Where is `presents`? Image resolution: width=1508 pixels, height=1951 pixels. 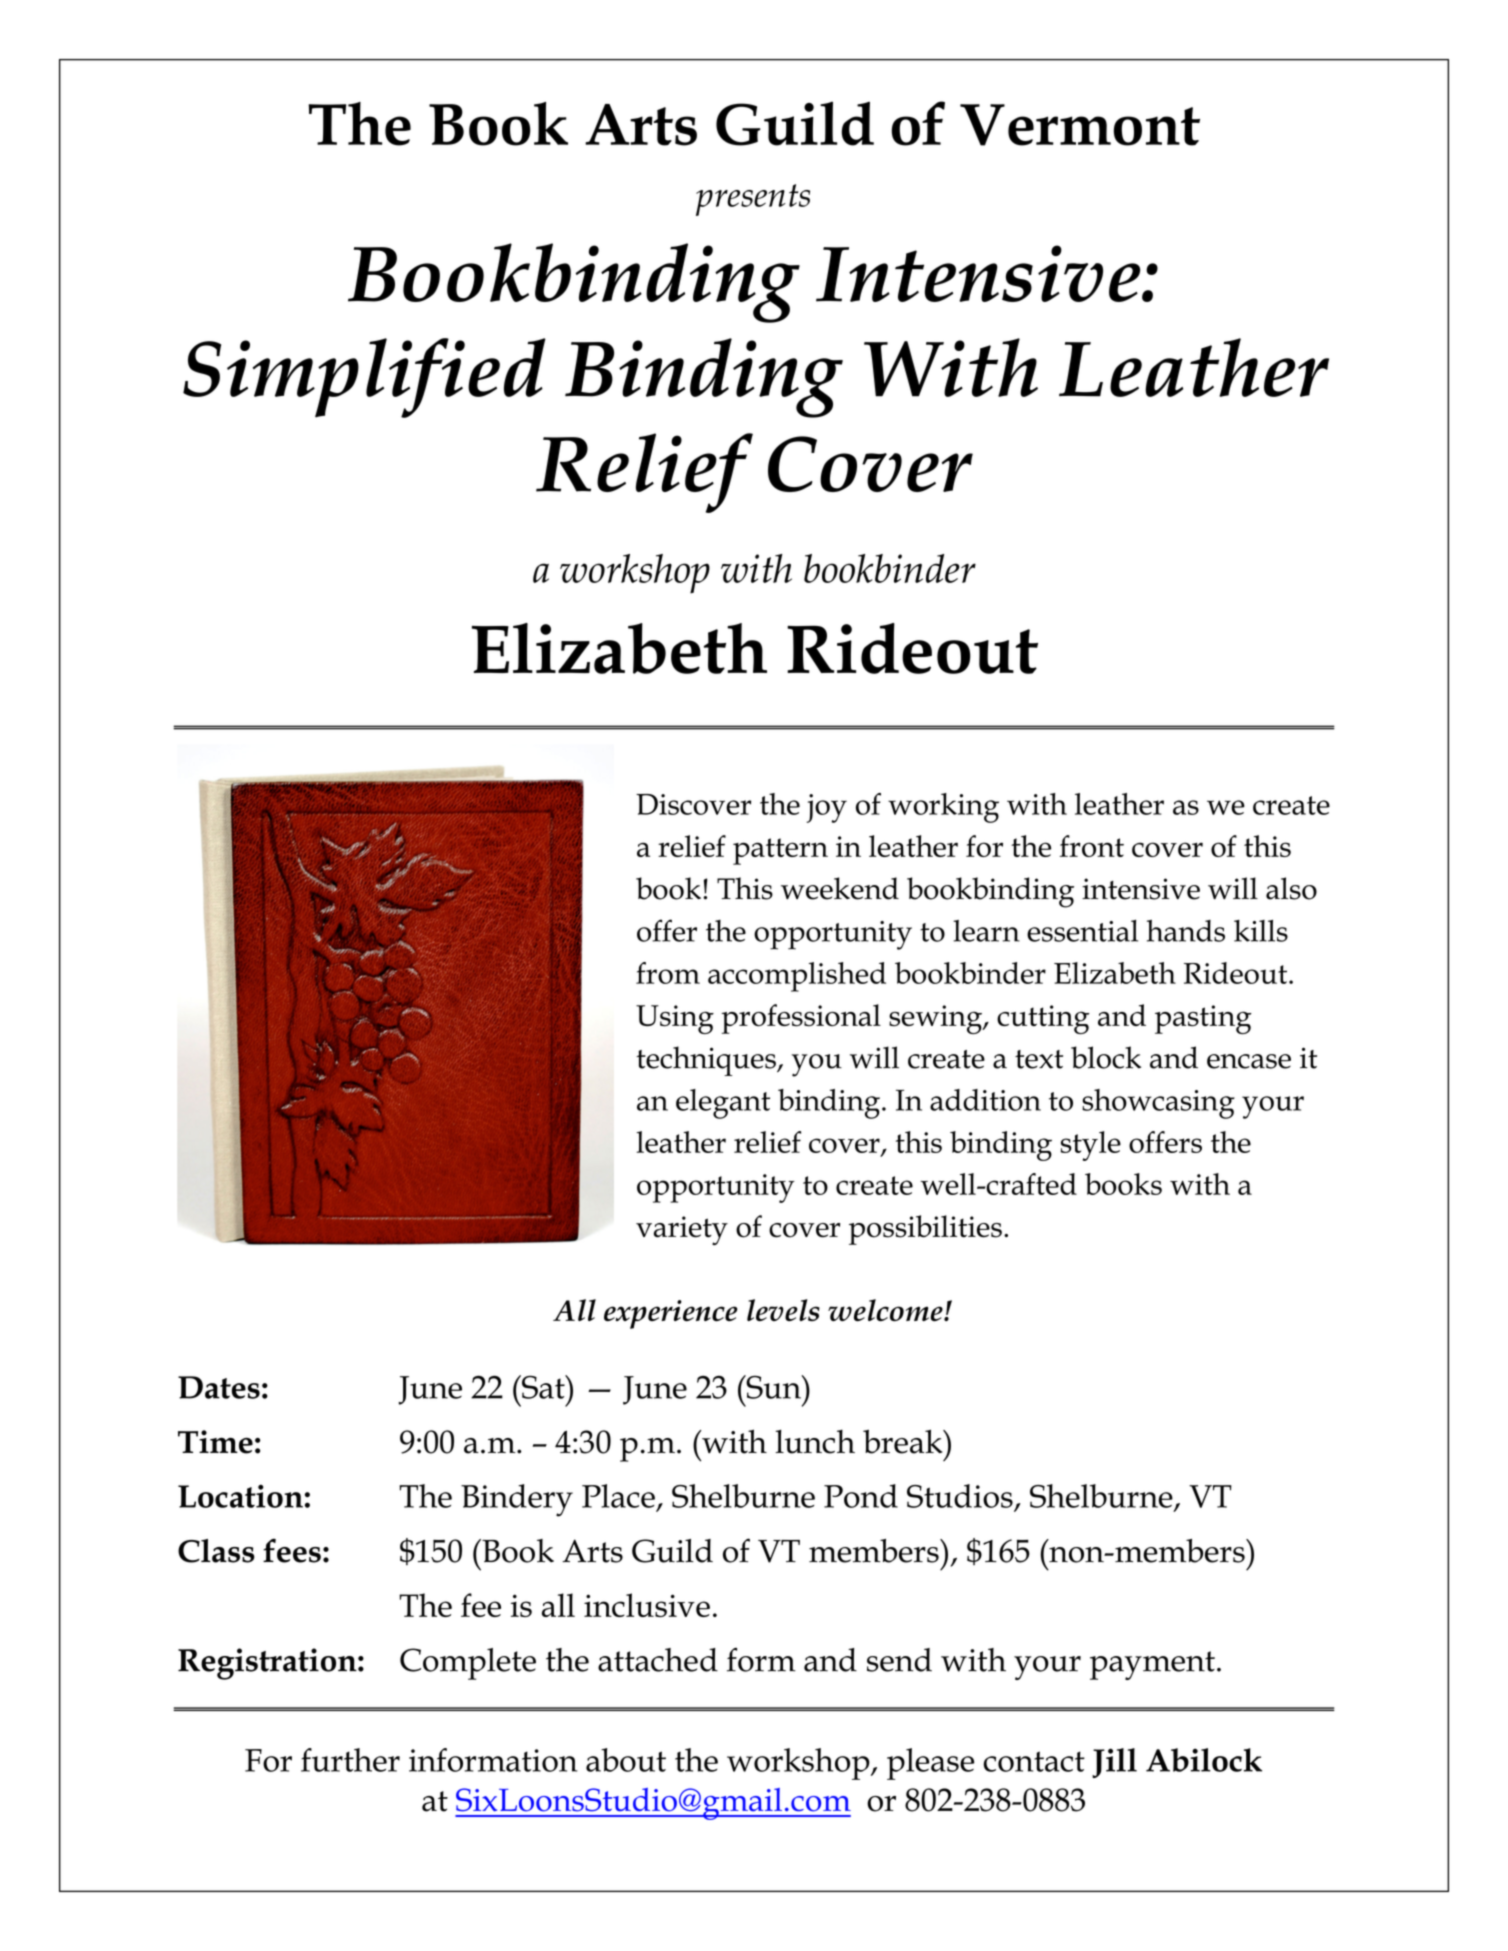 presents is located at coordinates (753, 200).
